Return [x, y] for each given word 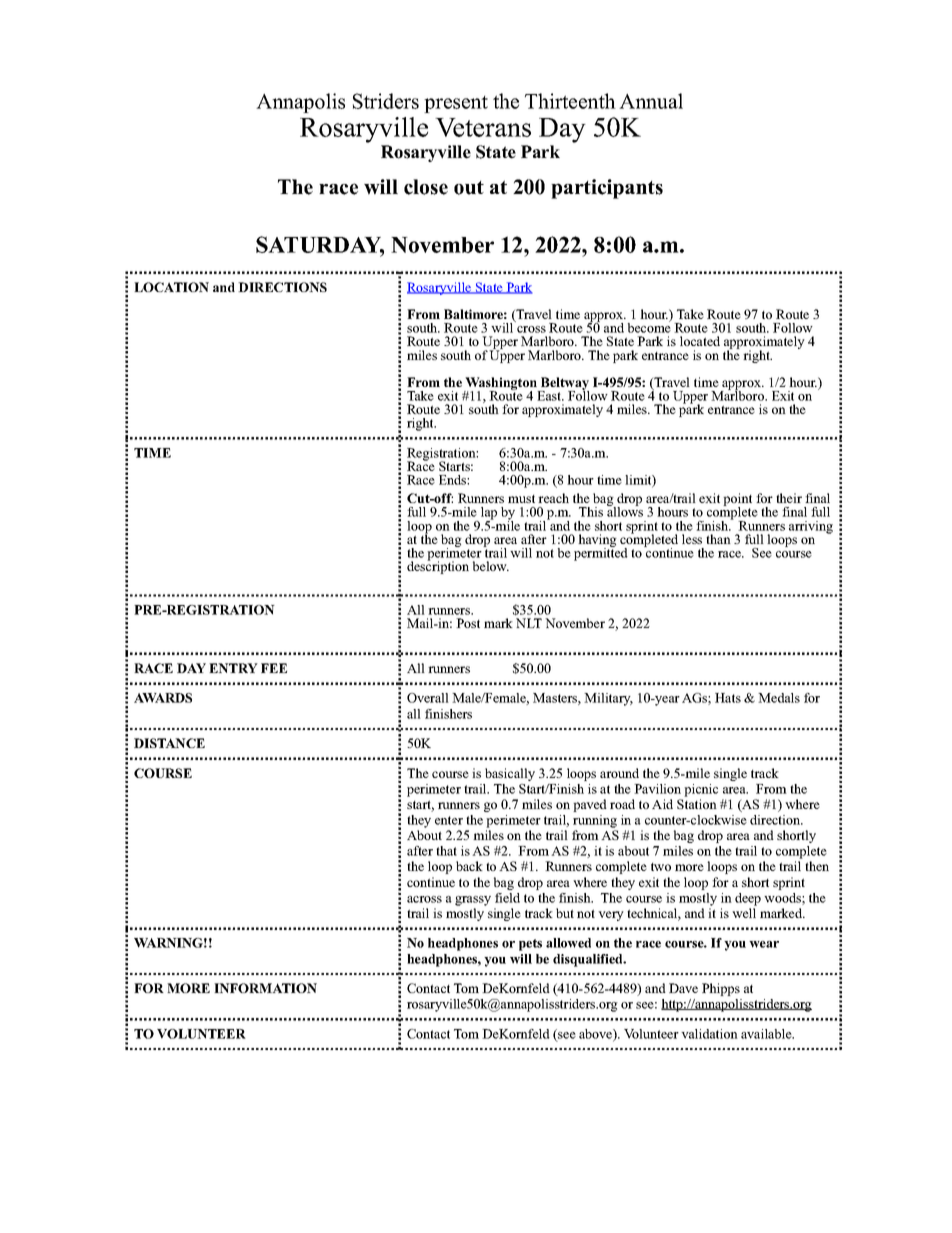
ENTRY [233, 668]
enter [449, 820]
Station [697, 804]
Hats [728, 698]
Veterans [483, 127]
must [521, 499]
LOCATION [171, 287]
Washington [501, 385]
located [700, 341]
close [426, 187]
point [737, 501]
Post [468, 623]
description [438, 566]
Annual [651, 101]
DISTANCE [169, 743]
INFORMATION [265, 988]
